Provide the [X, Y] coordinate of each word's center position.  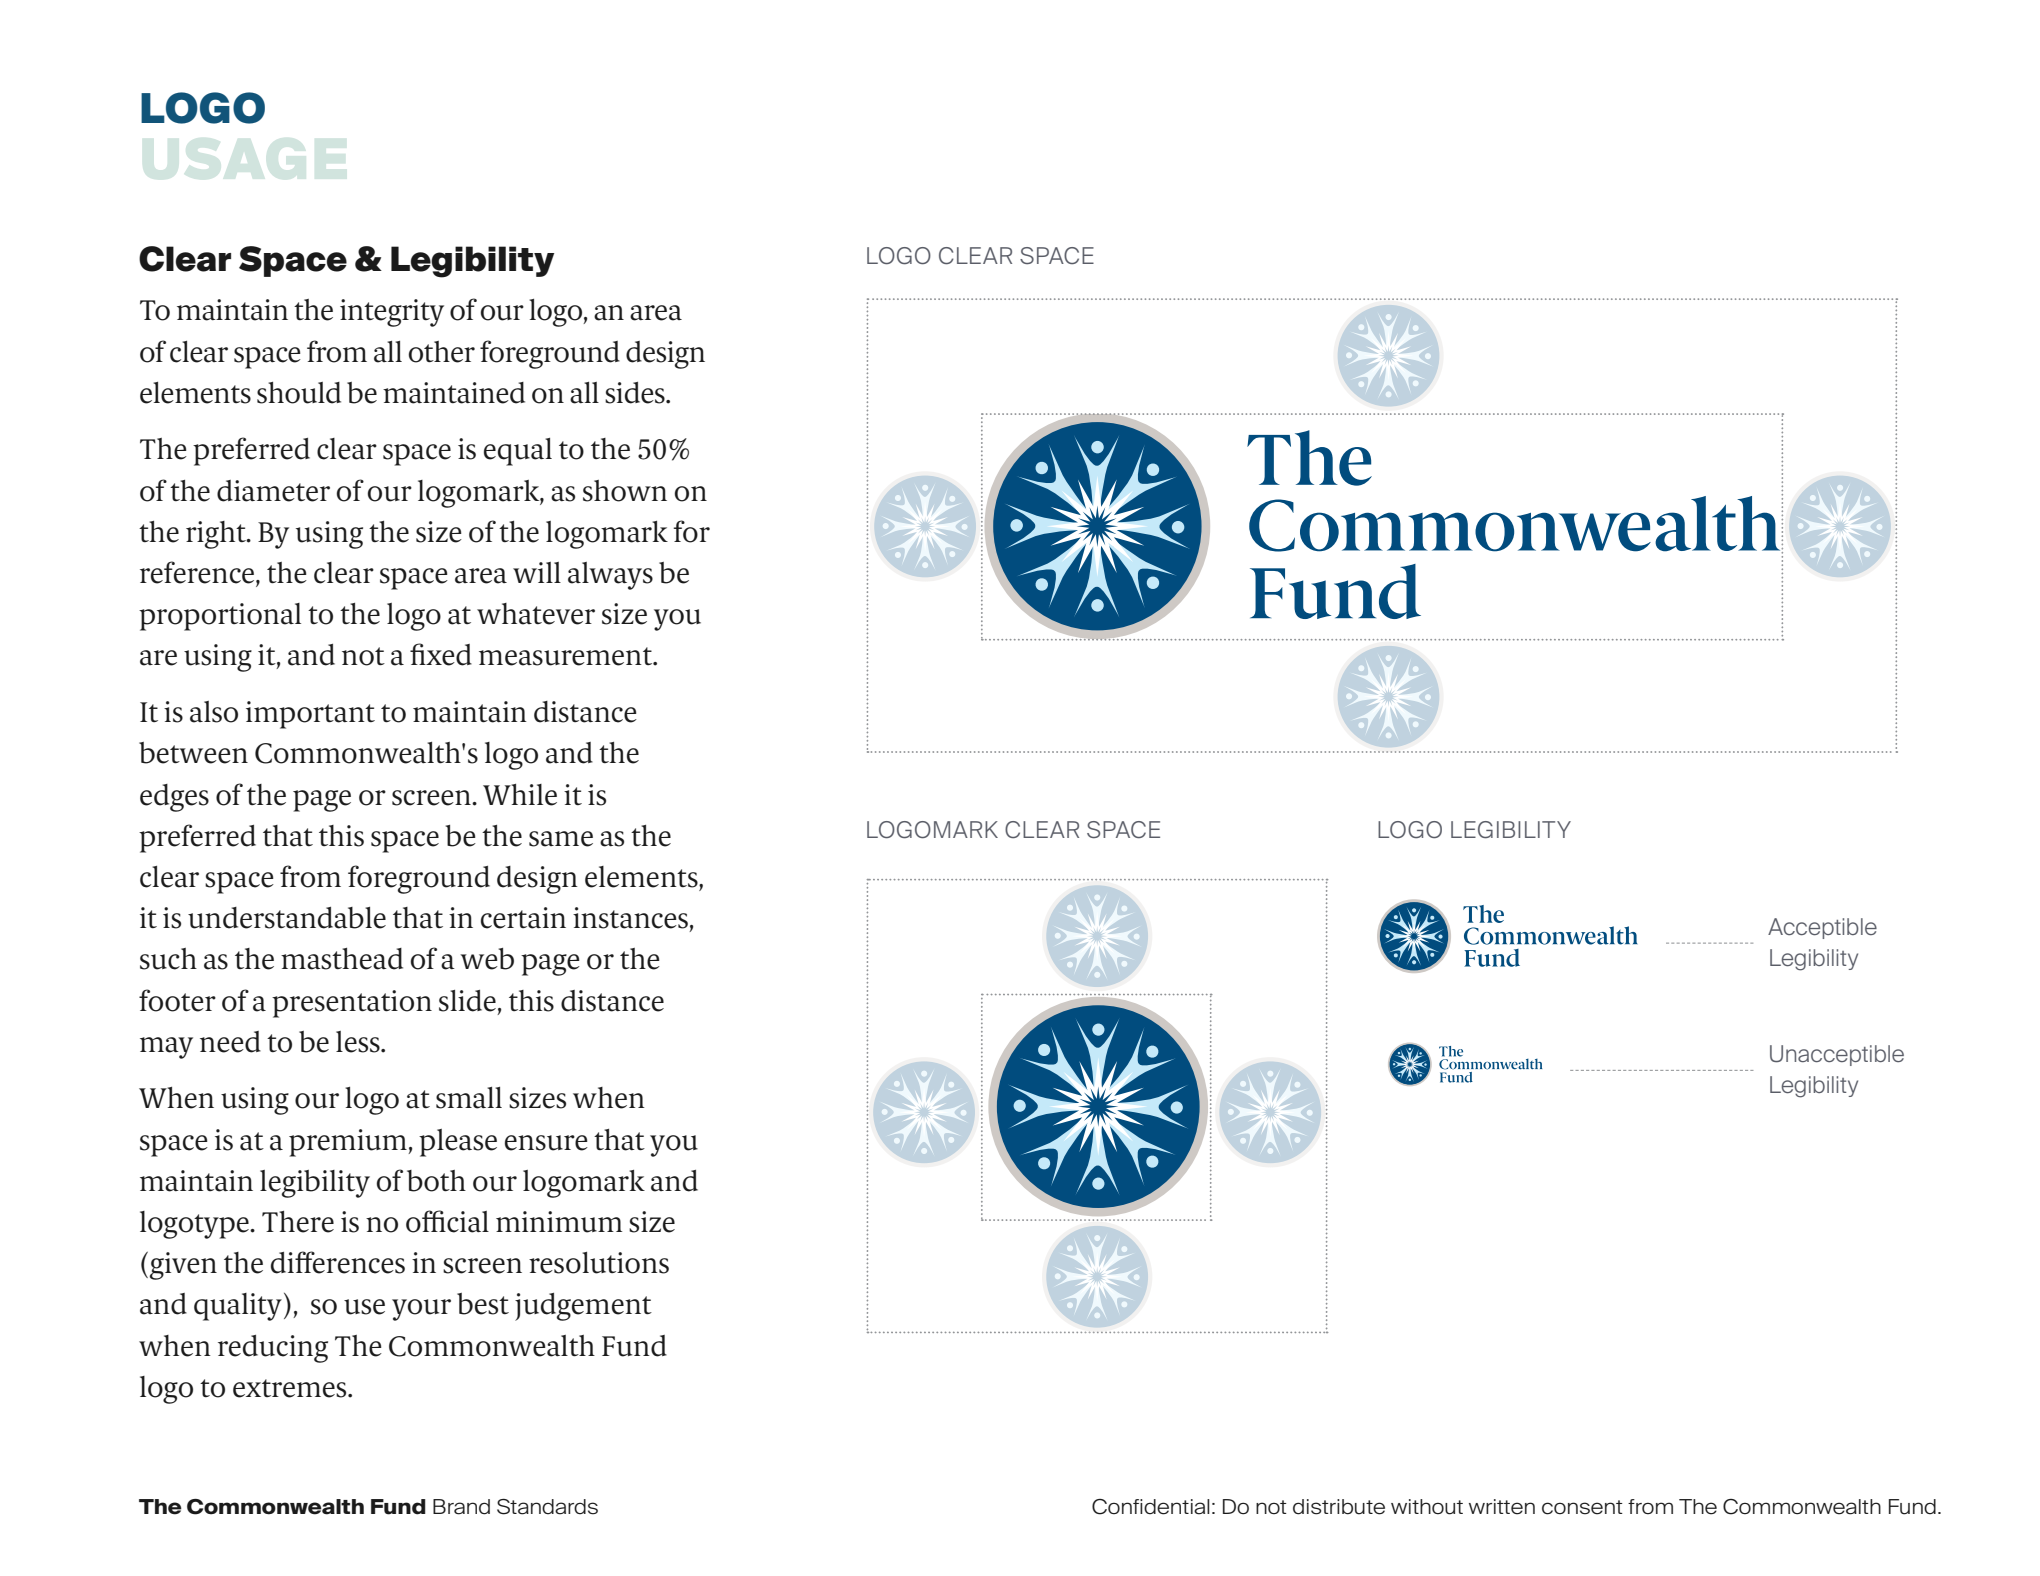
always [610, 576]
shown [625, 491]
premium [349, 1143]
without [1427, 1507]
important [310, 715]
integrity [392, 313]
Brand [461, 1507]
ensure [546, 1143]
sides [636, 393]
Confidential [1151, 1507]
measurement [567, 656]
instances [630, 918]
